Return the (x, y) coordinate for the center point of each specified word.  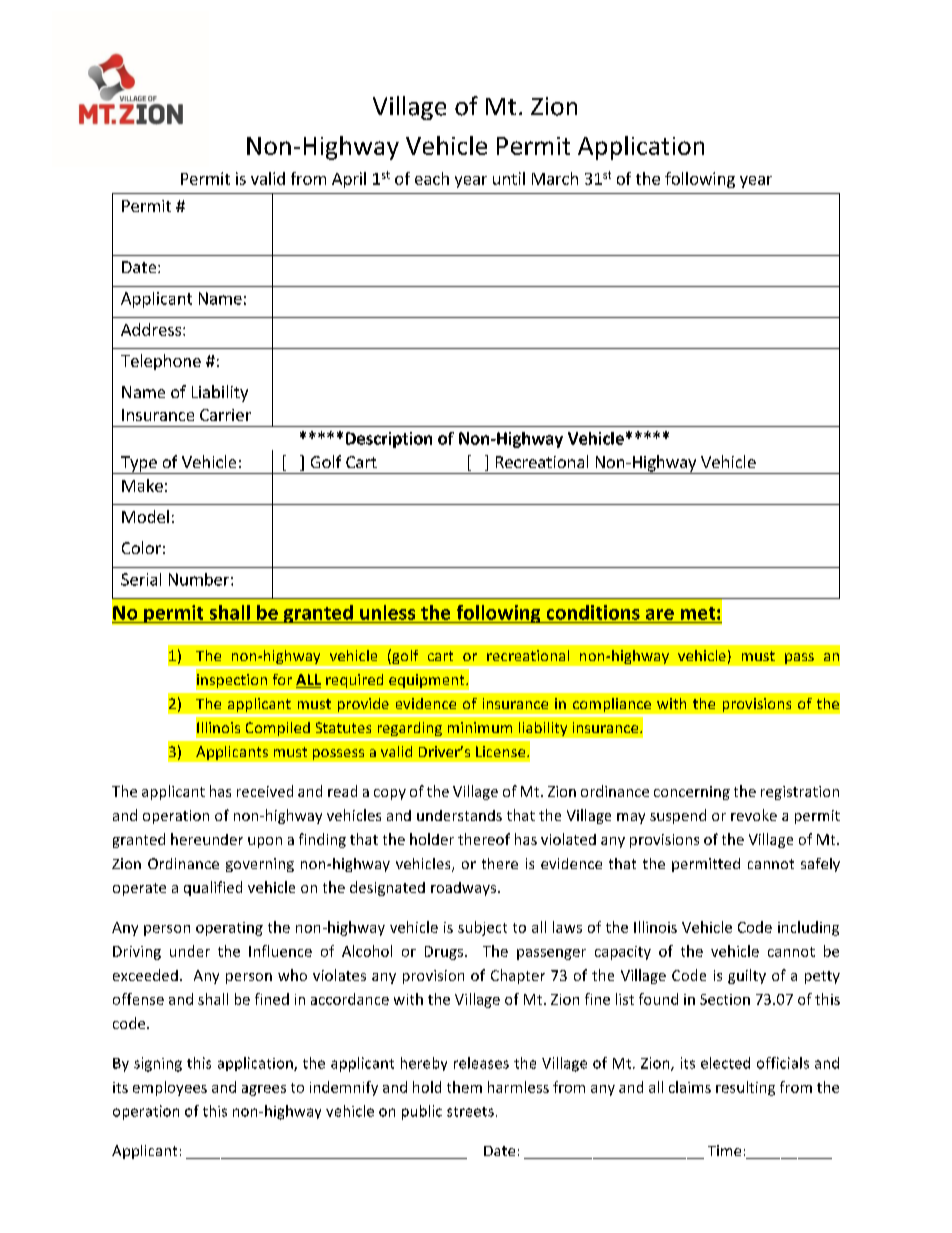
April (349, 180)
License (502, 751)
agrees (264, 1090)
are (660, 614)
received (265, 791)
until (509, 178)
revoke (754, 815)
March (555, 178)
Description (389, 440)
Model (145, 516)
